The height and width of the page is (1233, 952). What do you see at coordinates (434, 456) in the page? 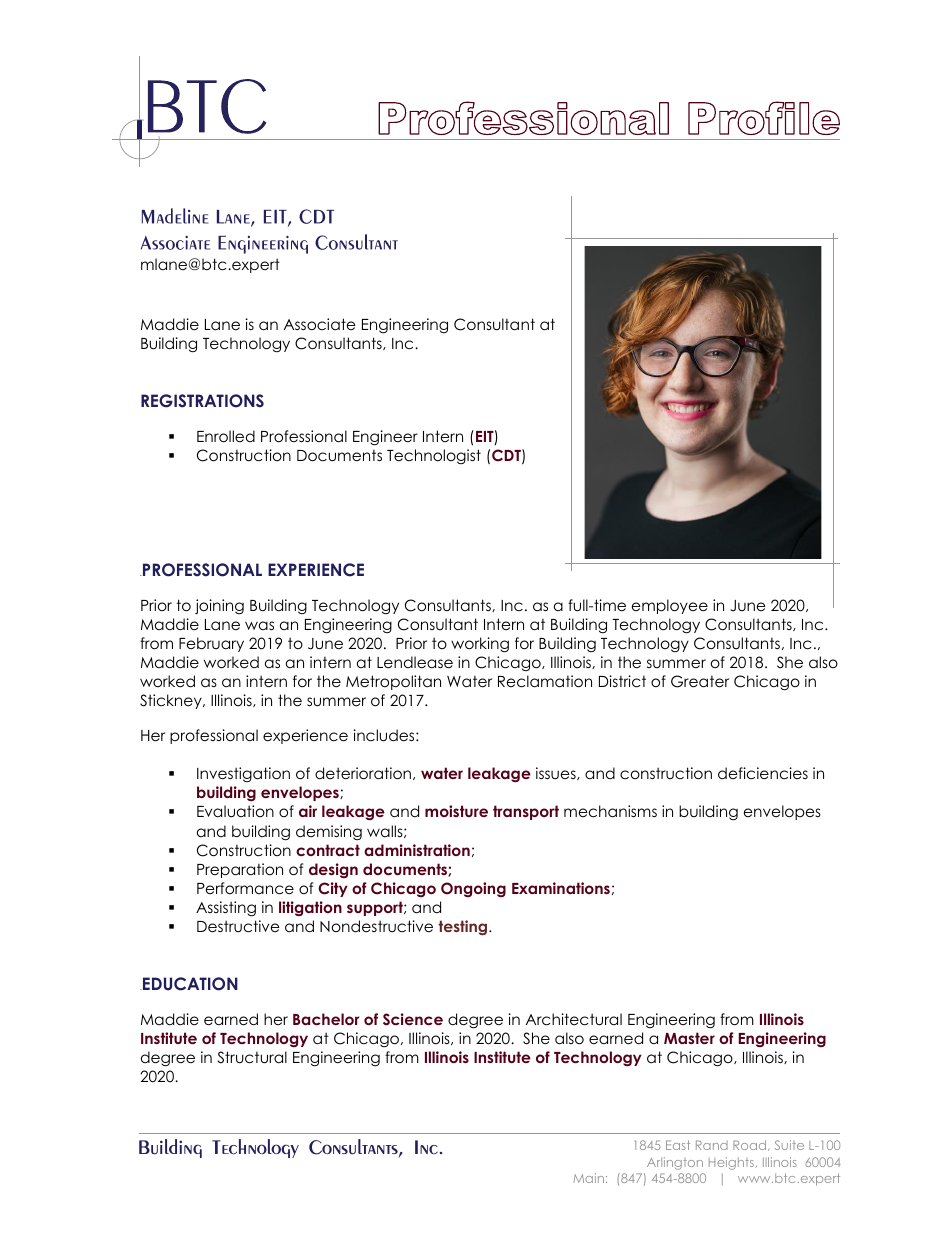
I see `Technologist` at bounding box center [434, 456].
